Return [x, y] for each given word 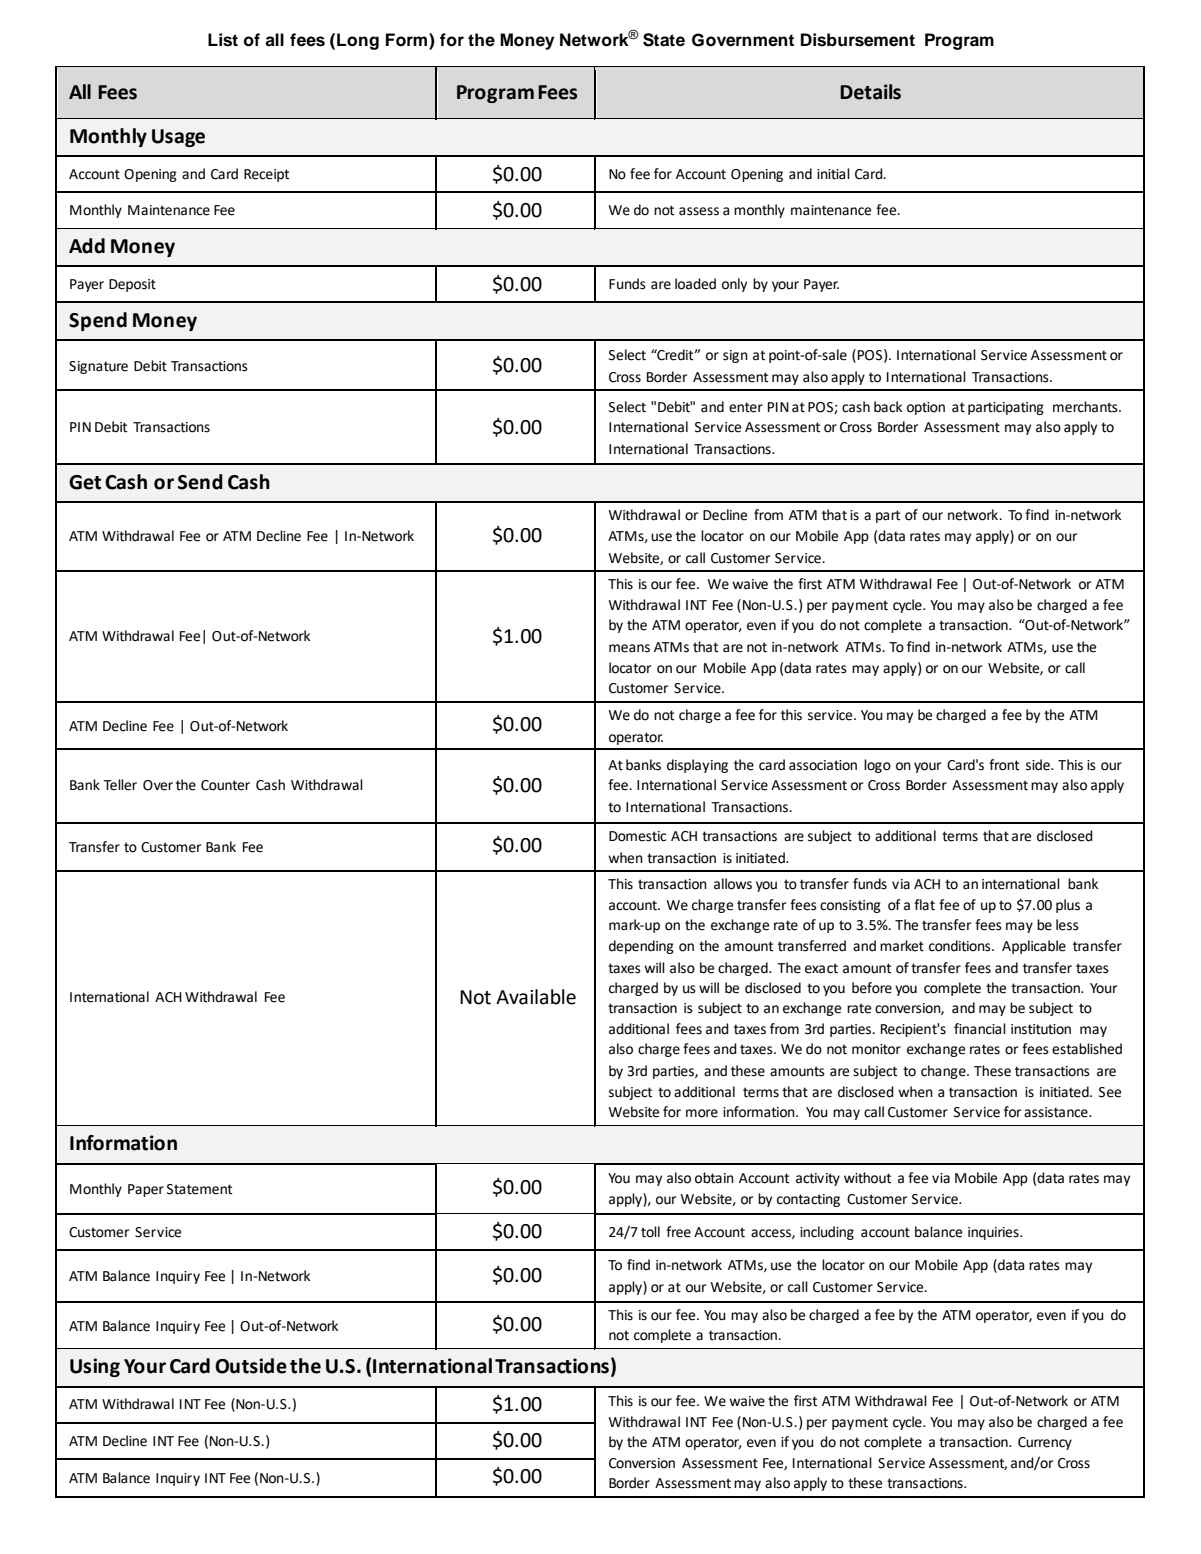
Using [95, 1367]
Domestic [637, 836]
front [1004, 765]
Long [358, 41]
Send [200, 482]
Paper [146, 1190]
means [629, 648]
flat [924, 905]
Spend [98, 321]
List [223, 40]
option [926, 408]
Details [870, 92]
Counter [225, 785]
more [702, 1113]
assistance [1057, 1112]
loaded [695, 284]
